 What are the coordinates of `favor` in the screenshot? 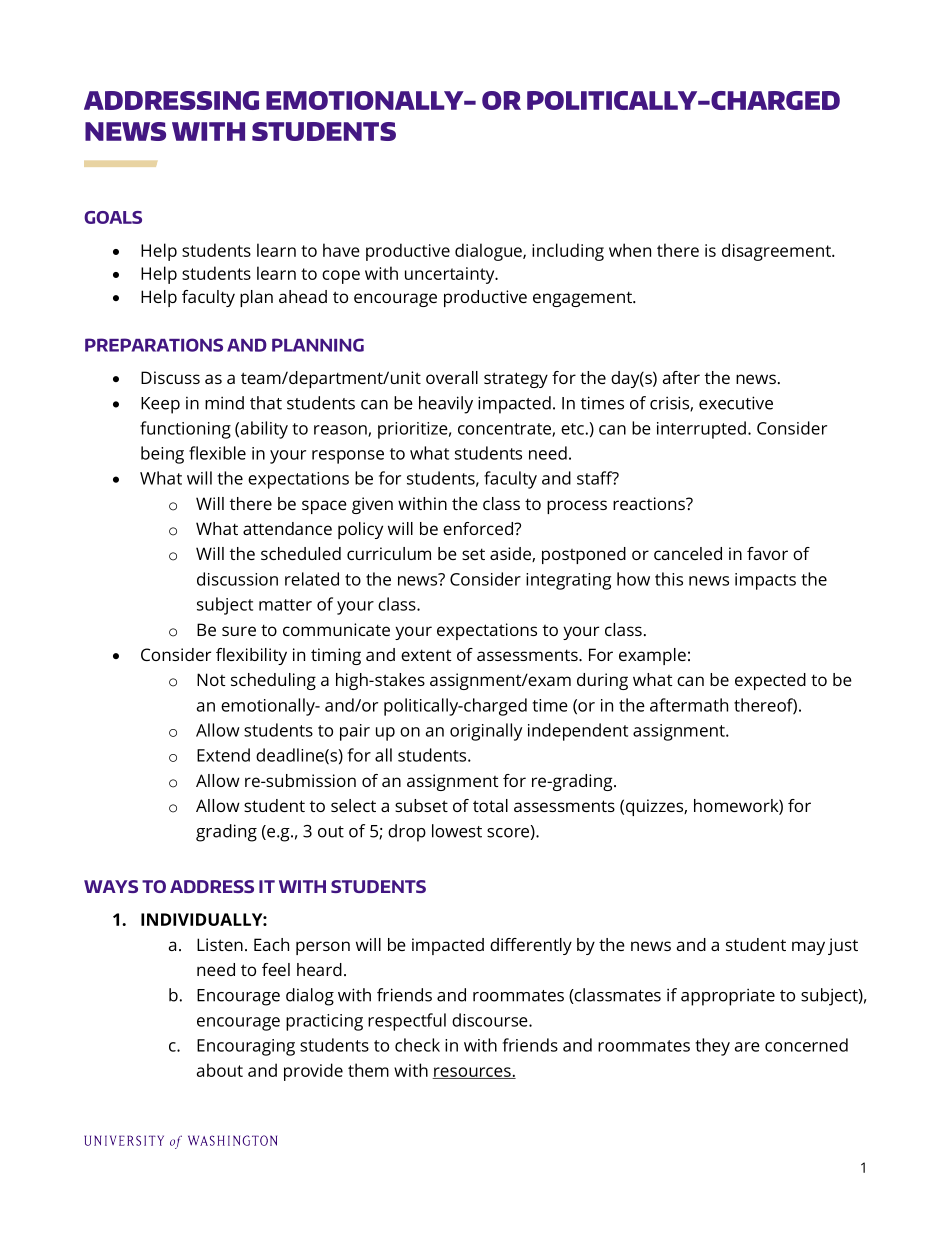 It's located at (767, 553).
